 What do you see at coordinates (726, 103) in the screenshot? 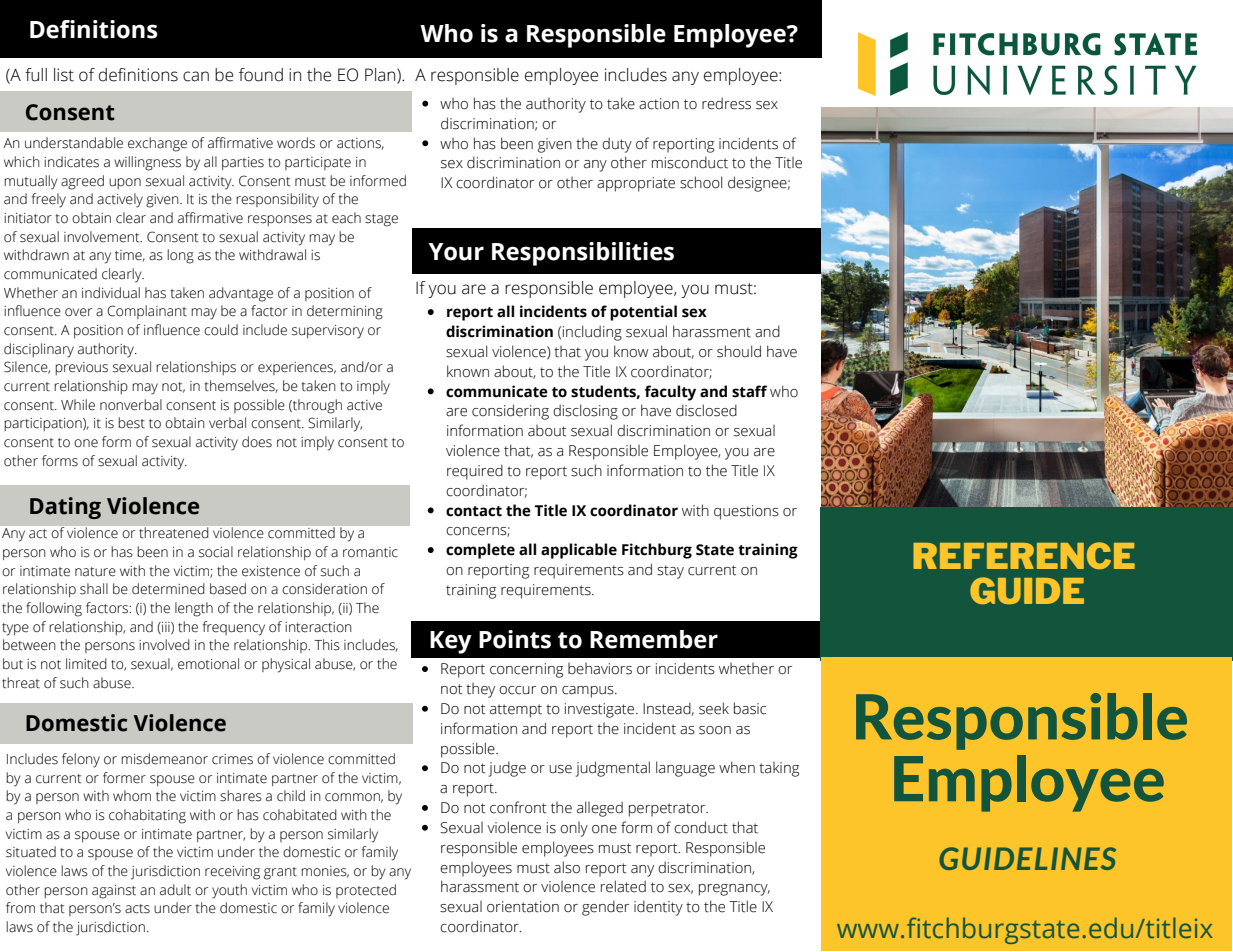
I see `redress` at bounding box center [726, 103].
